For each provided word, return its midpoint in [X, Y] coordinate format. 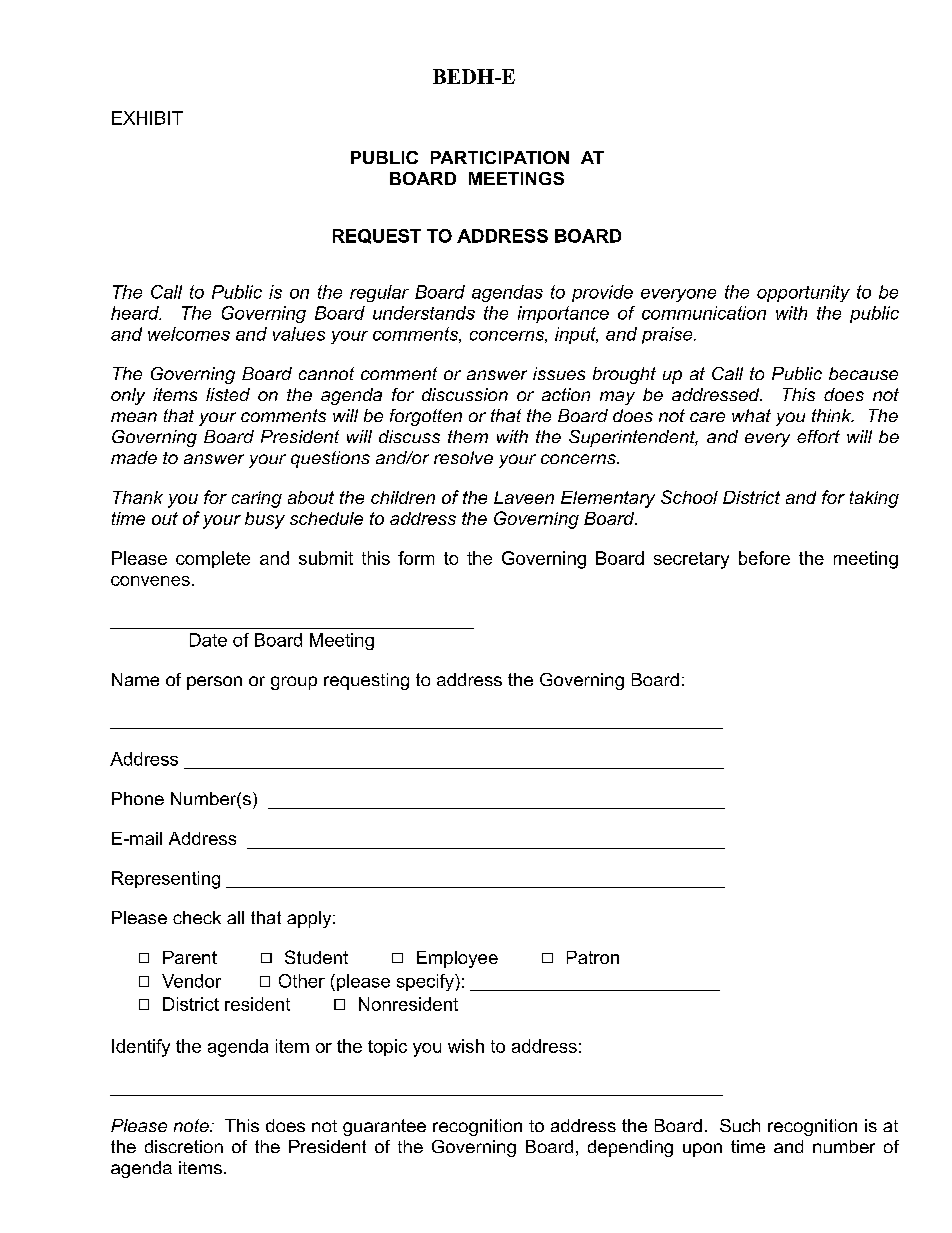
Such [740, 1125]
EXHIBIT [147, 118]
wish [466, 1046]
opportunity [803, 293]
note [192, 1125]
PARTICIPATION [500, 157]
